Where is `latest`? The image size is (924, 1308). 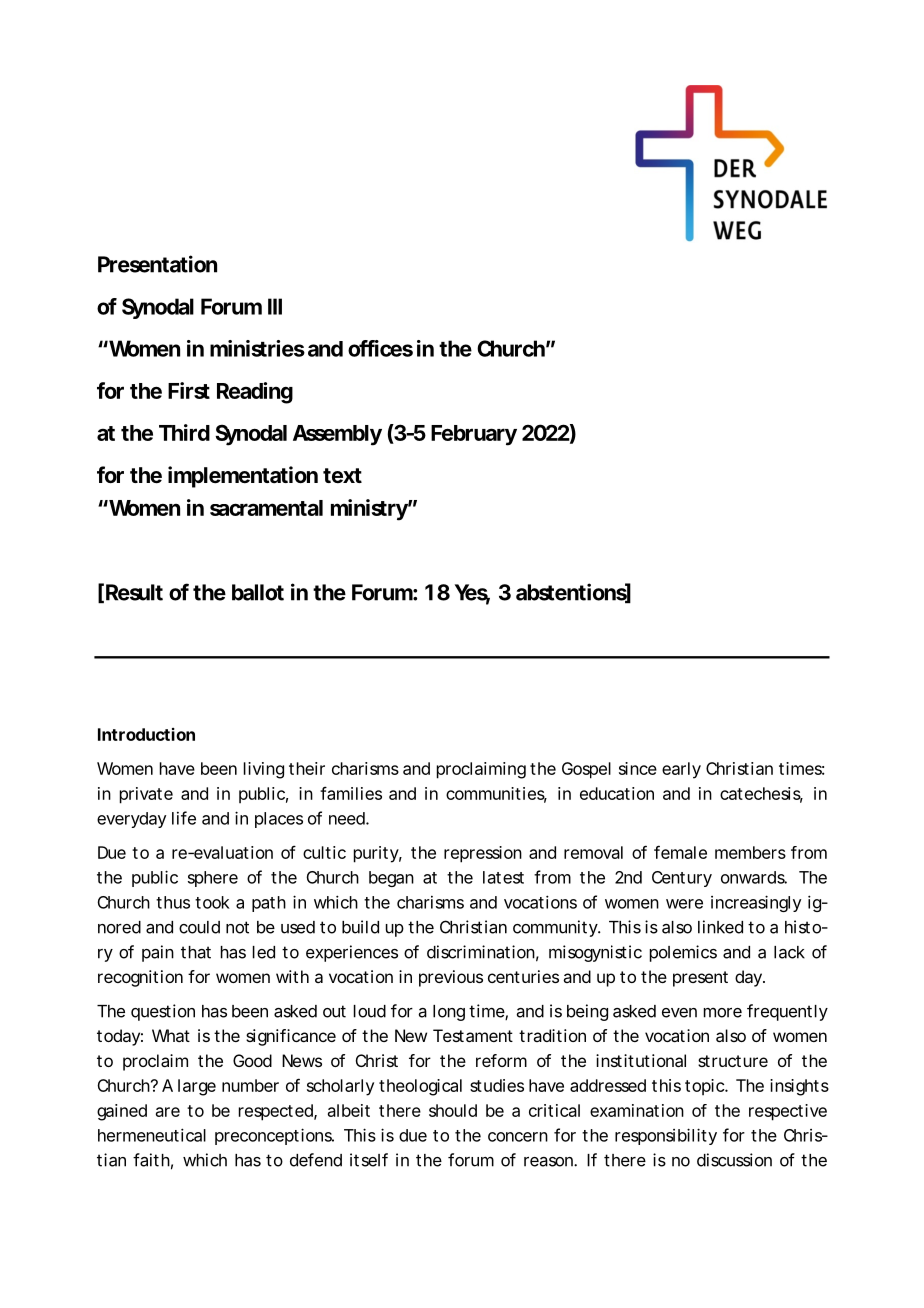 latest is located at coordinates (503, 877).
